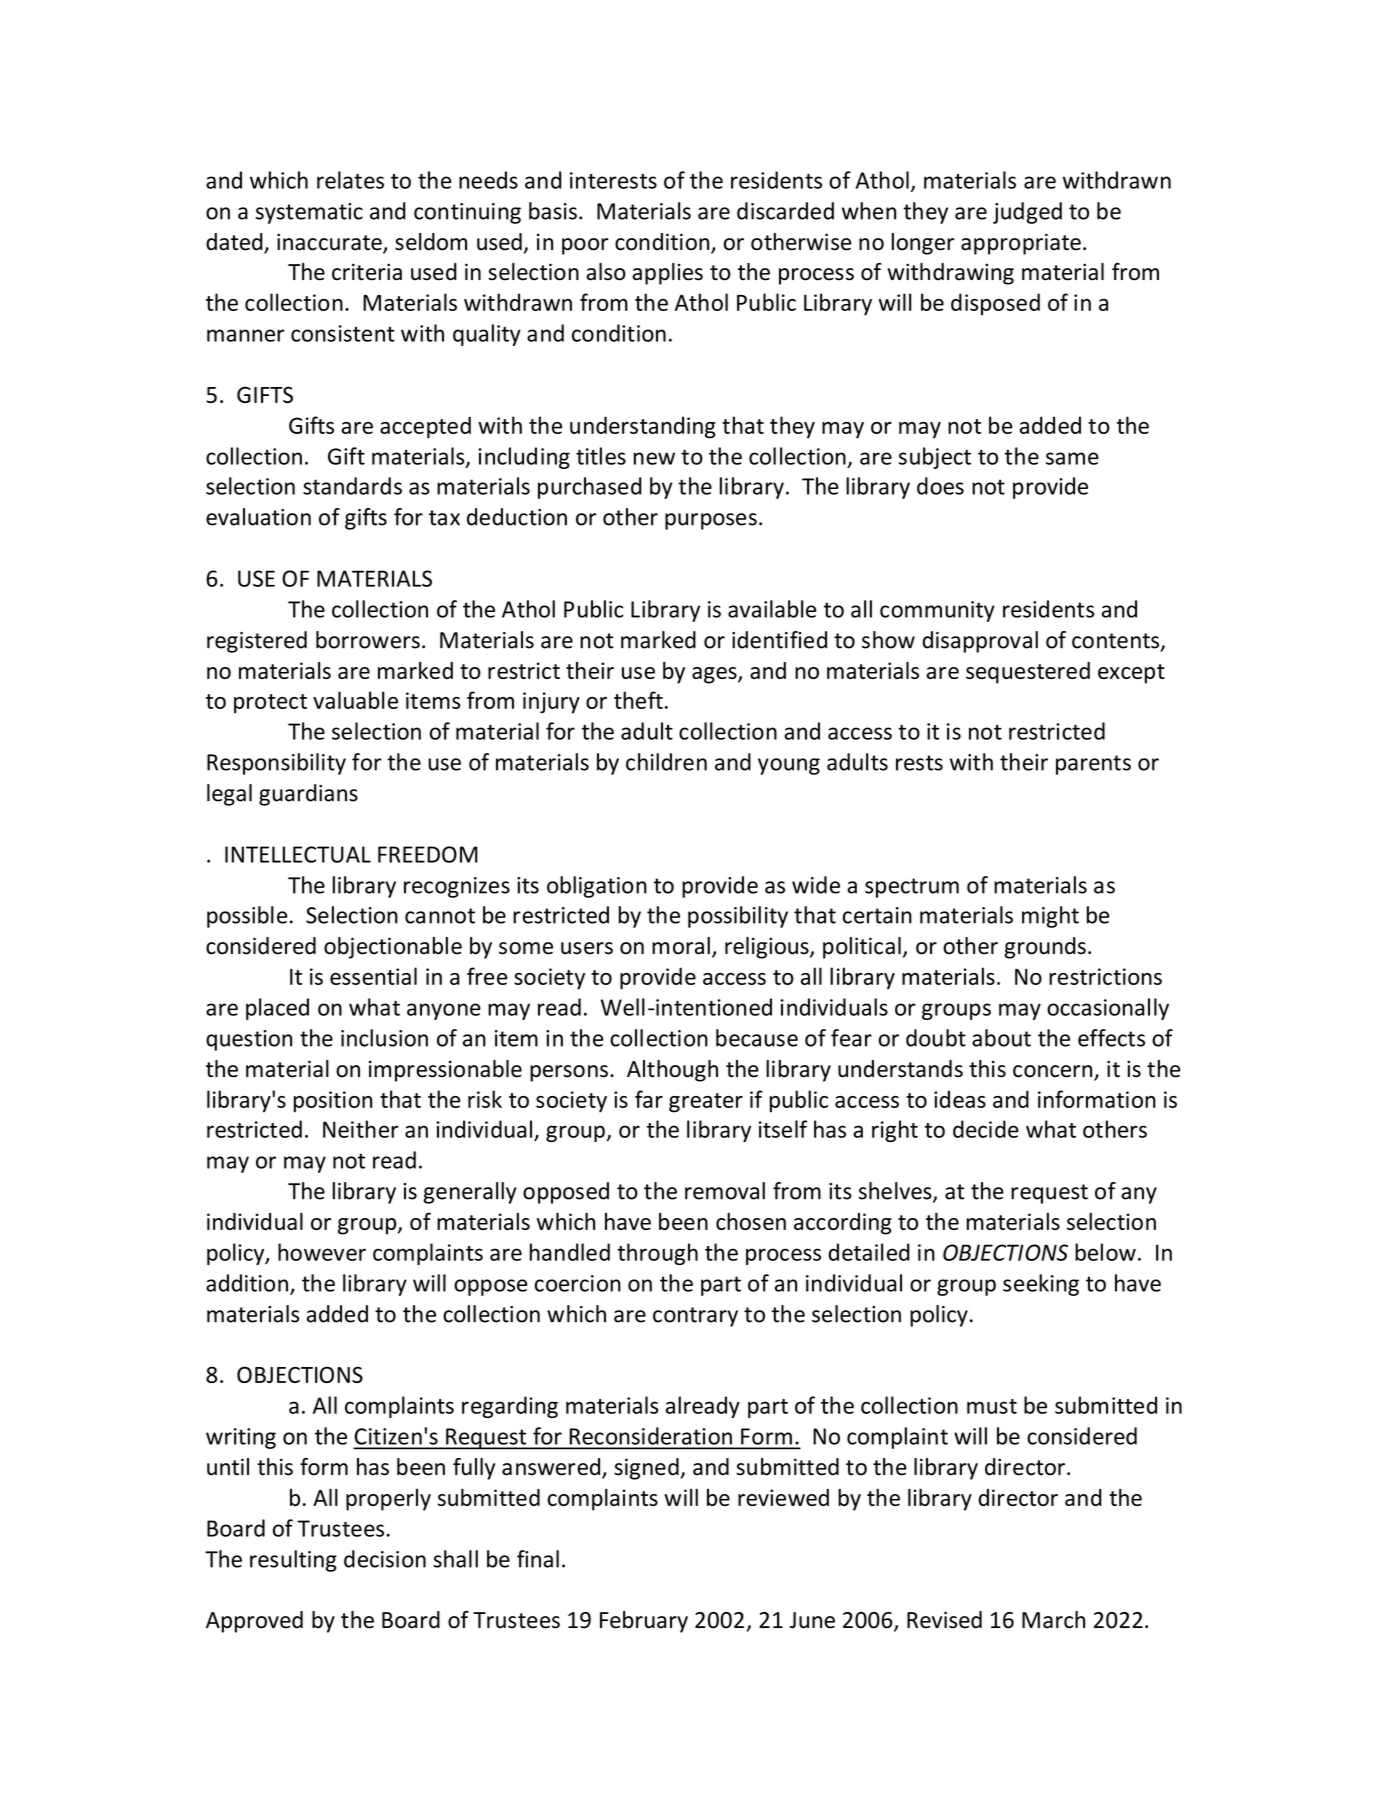  Describe the element at coordinates (937, 611) in the screenshot. I see `community` at that location.
